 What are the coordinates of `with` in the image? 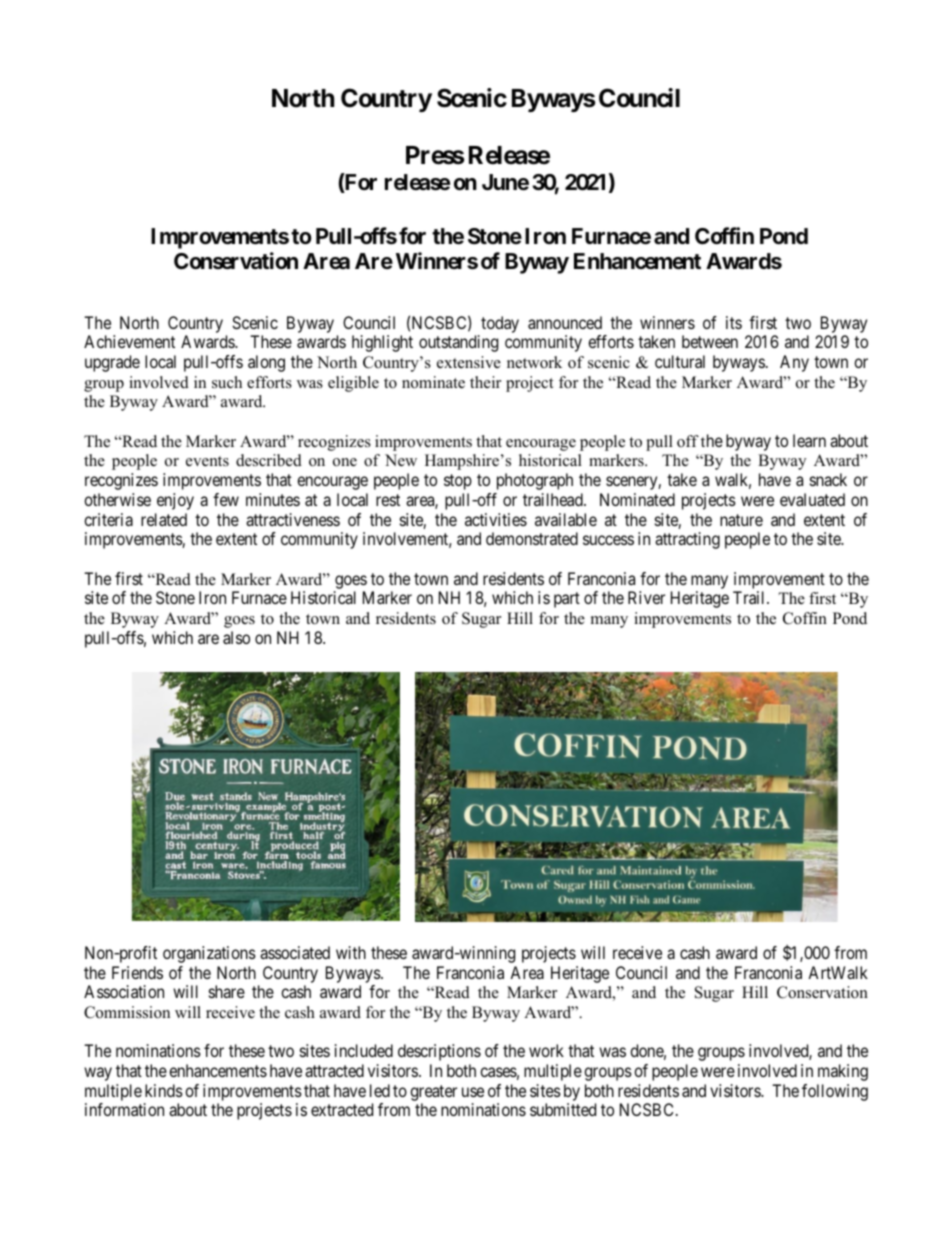 It's located at (351, 952).
